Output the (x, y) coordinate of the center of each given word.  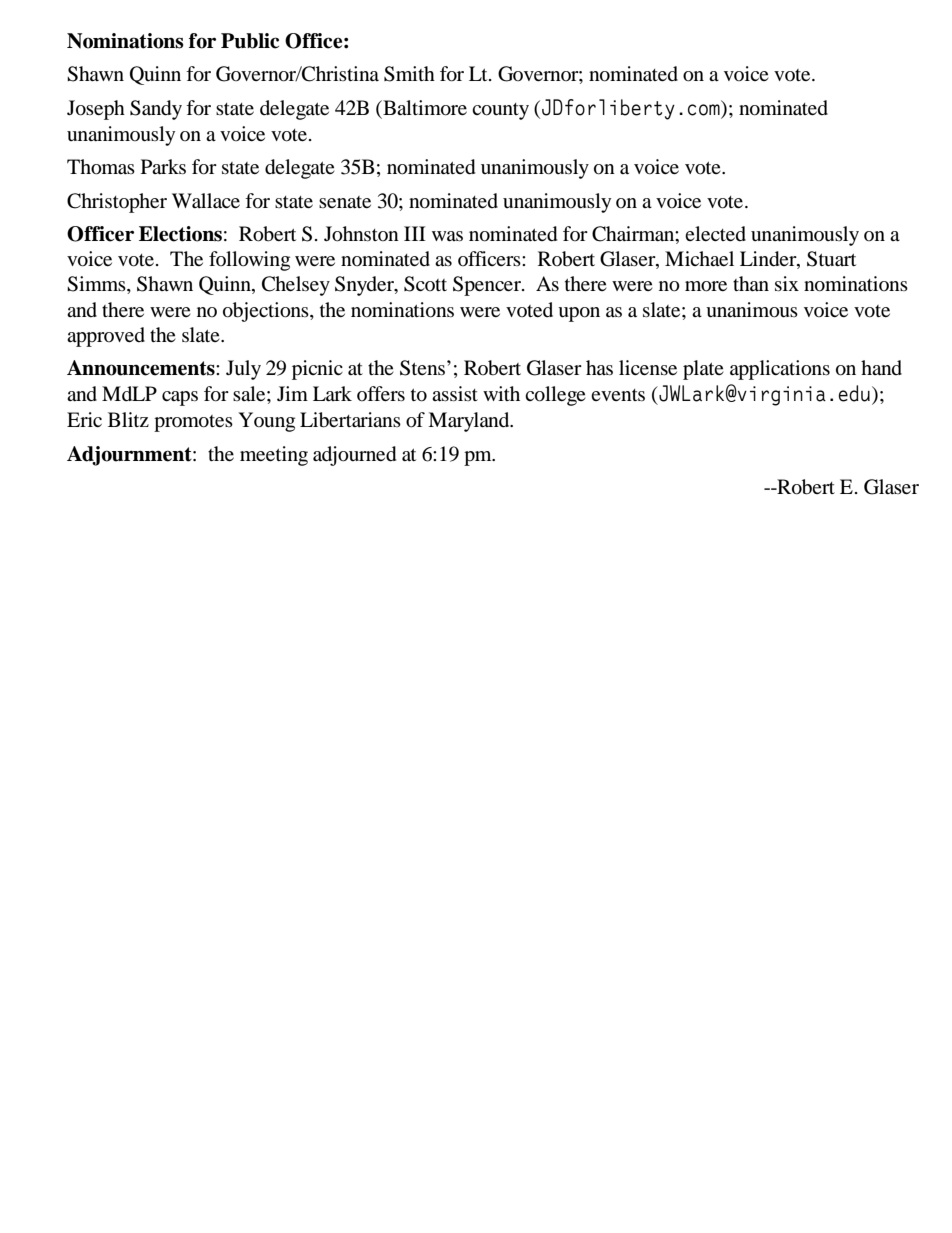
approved (106, 337)
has (599, 367)
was (447, 236)
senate (345, 202)
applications (780, 370)
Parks (163, 167)
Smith (409, 74)
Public (250, 41)
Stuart (831, 259)
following (249, 261)
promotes (193, 423)
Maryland (470, 422)
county (500, 111)
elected (715, 233)
